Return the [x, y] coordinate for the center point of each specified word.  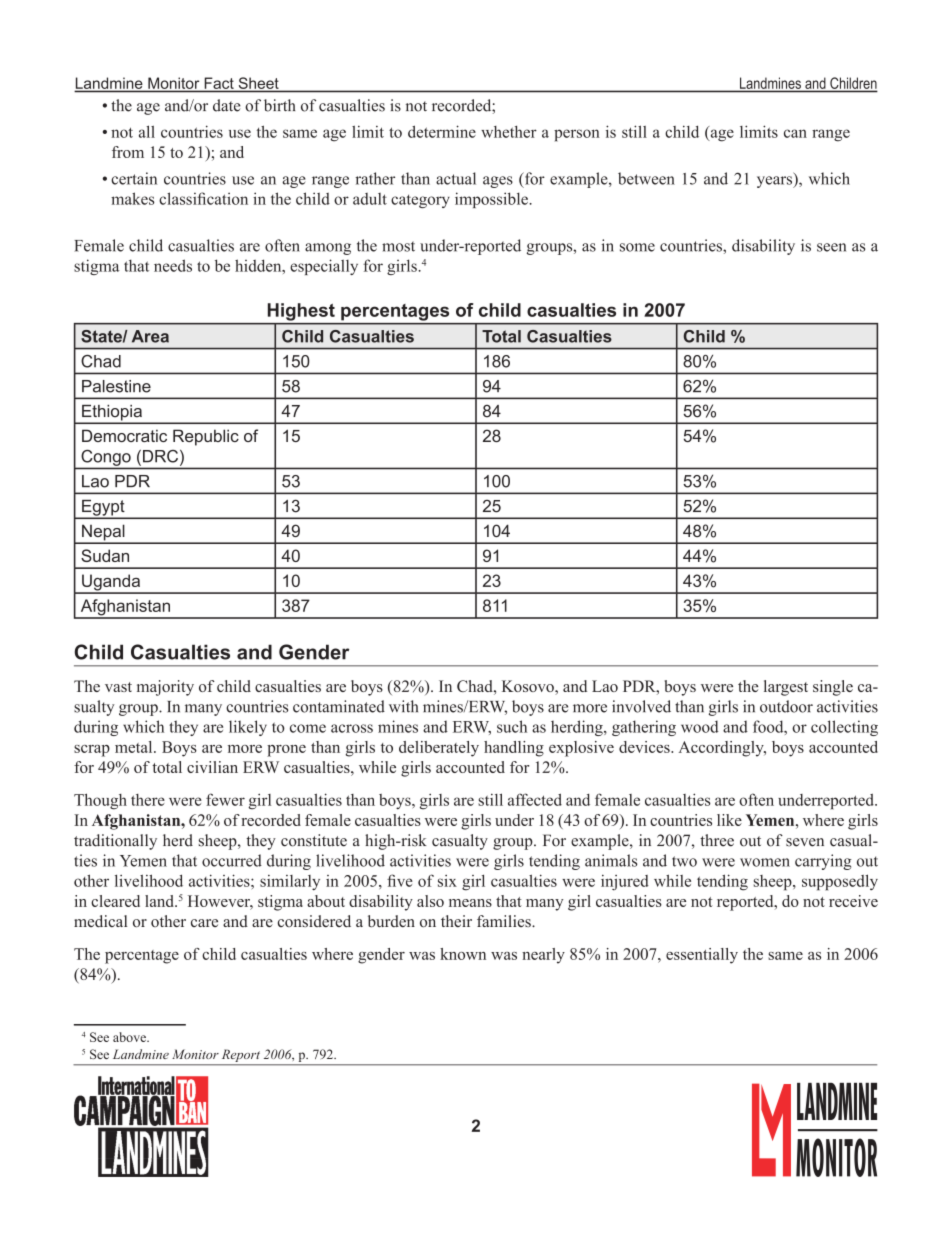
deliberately [439, 749]
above [130, 1037]
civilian [212, 767]
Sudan [105, 555]
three [717, 840]
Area [150, 336]
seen [831, 247]
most [398, 246]
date [227, 105]
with [403, 706]
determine [442, 131]
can [795, 133]
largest [786, 688]
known [463, 954]
